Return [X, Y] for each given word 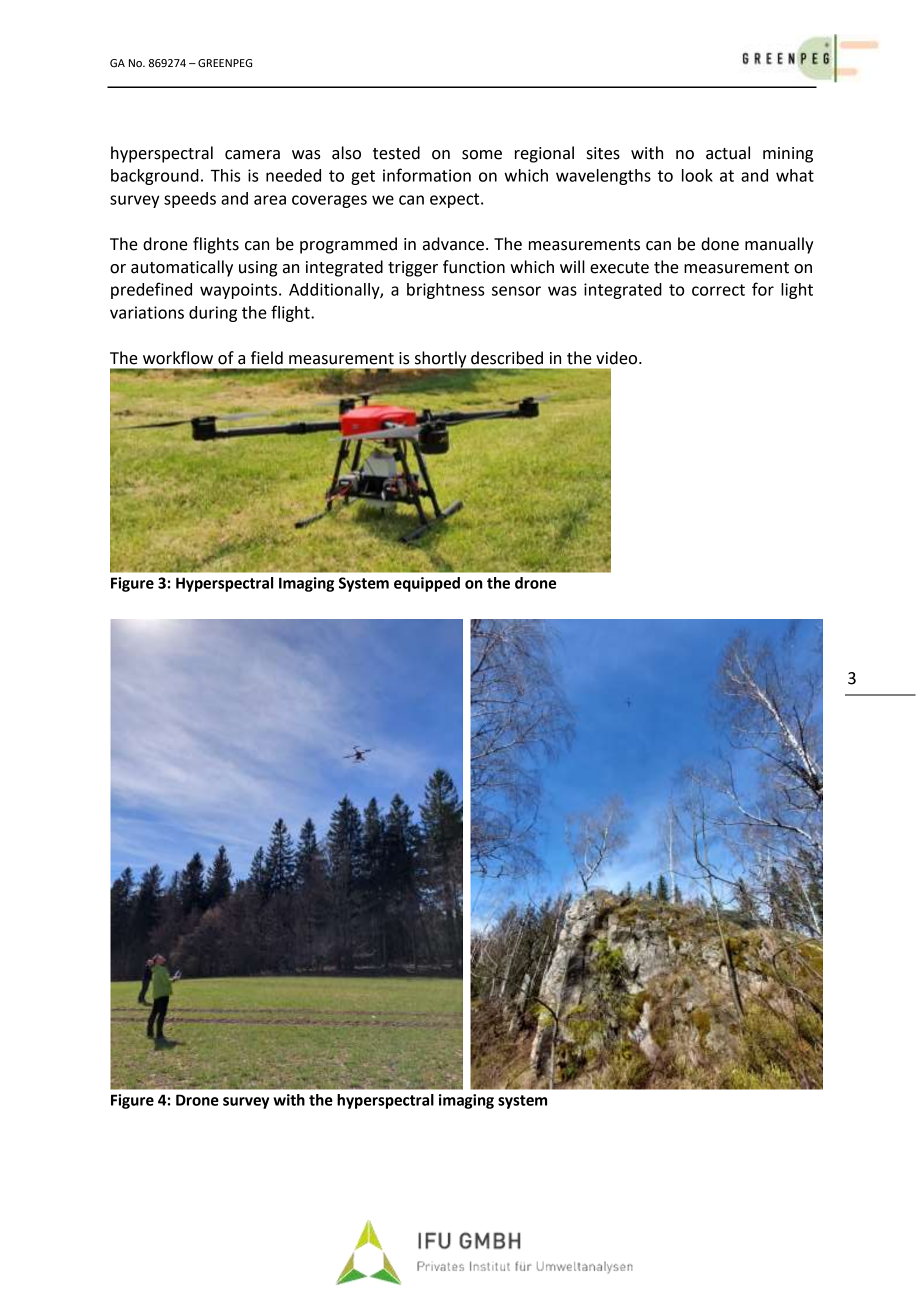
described [507, 358]
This [225, 175]
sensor [516, 291]
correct [718, 290]
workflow [178, 358]
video [618, 358]
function [474, 267]
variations [147, 312]
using [258, 269]
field [267, 358]
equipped [427, 584]
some [482, 155]
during [213, 314]
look [697, 175]
